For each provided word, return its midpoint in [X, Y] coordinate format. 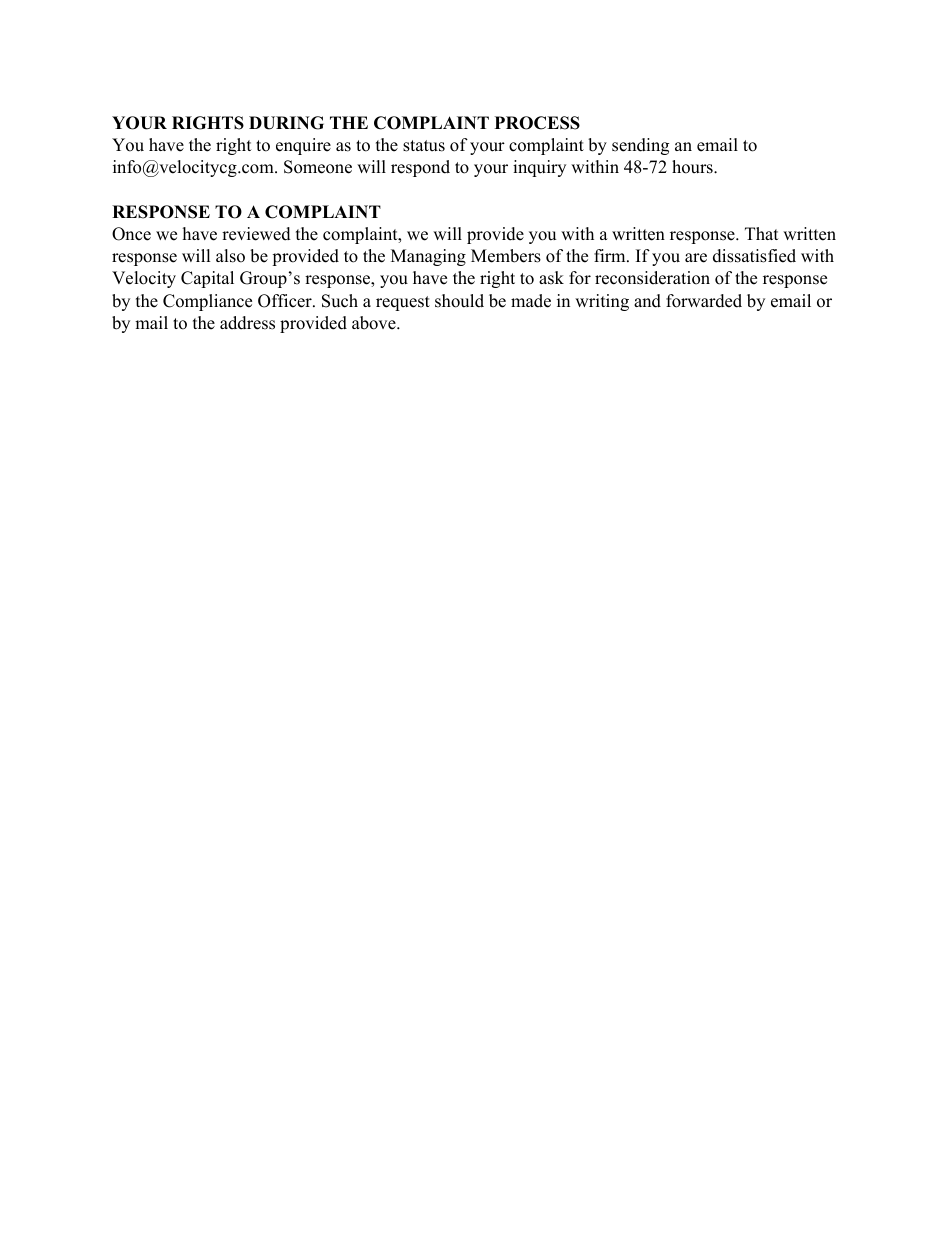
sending [640, 146]
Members [506, 256]
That [762, 233]
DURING [286, 123]
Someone [318, 167]
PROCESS [537, 123]
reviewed [256, 234]
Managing [428, 257]
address [247, 323]
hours [693, 167]
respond [420, 168]
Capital [207, 279]
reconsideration [652, 278]
